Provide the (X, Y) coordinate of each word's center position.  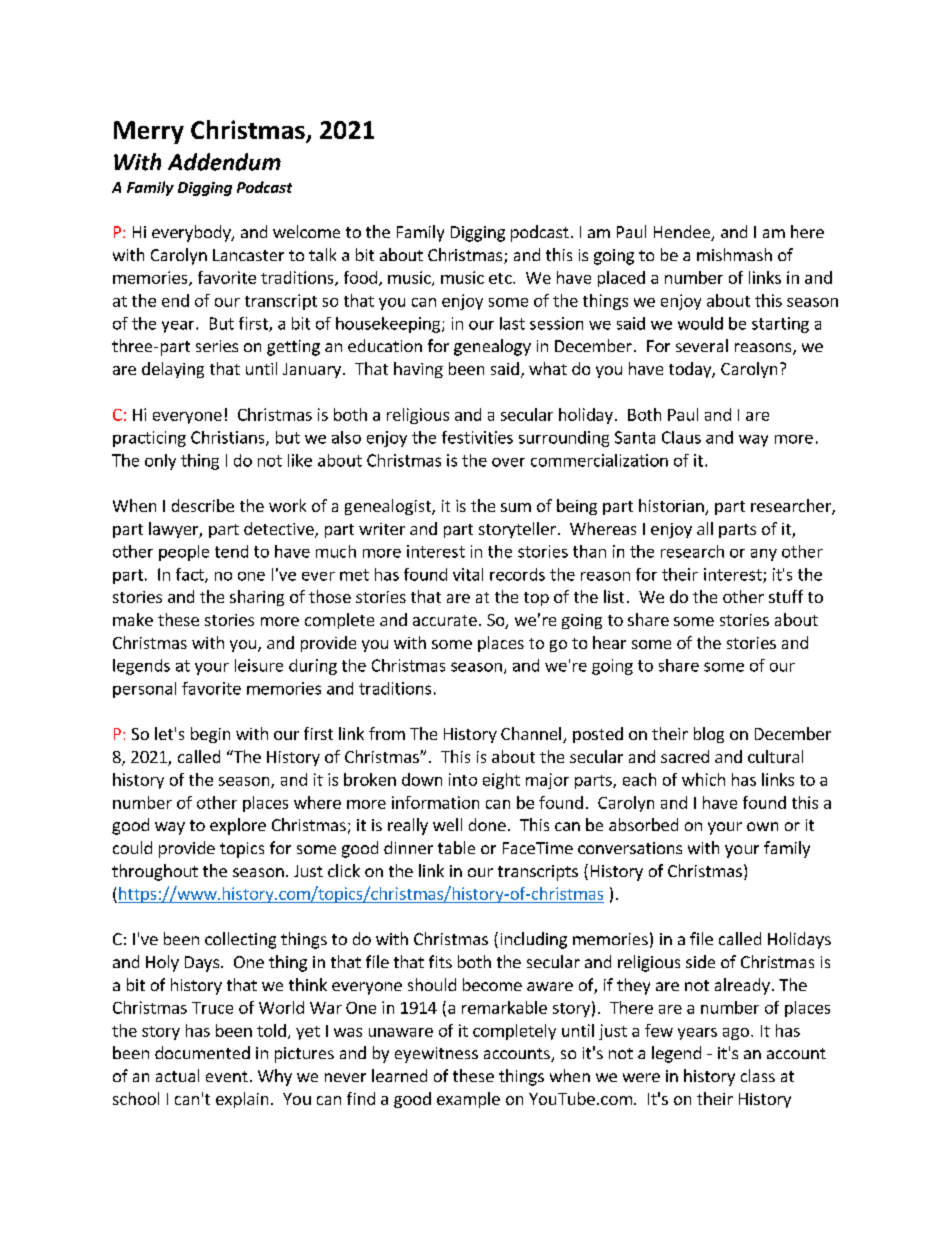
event (227, 1076)
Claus (681, 437)
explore (238, 826)
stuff (786, 596)
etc (501, 278)
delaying (173, 370)
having (418, 370)
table (456, 847)
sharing (257, 598)
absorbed (643, 824)
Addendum (224, 162)
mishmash (734, 254)
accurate (445, 620)
